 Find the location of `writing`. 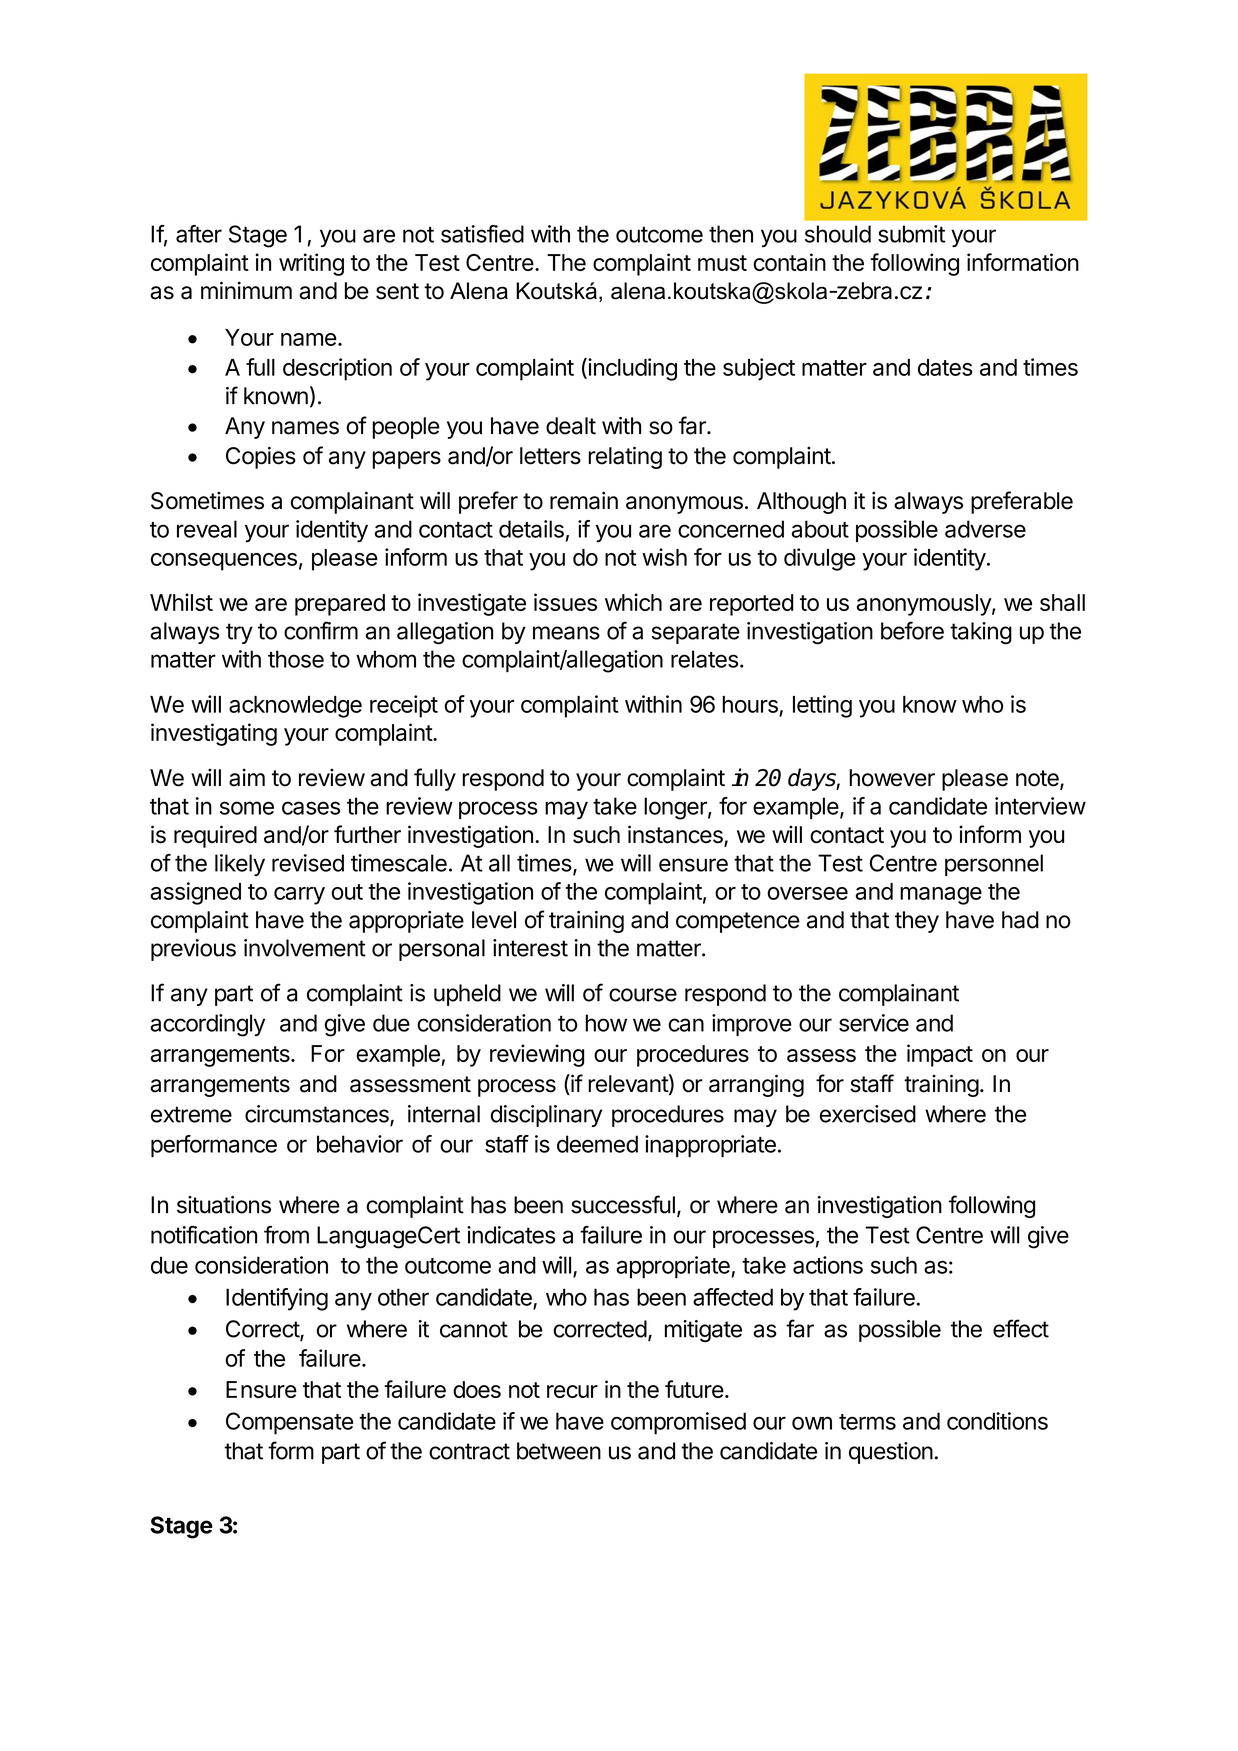

writing is located at coordinates (311, 264).
